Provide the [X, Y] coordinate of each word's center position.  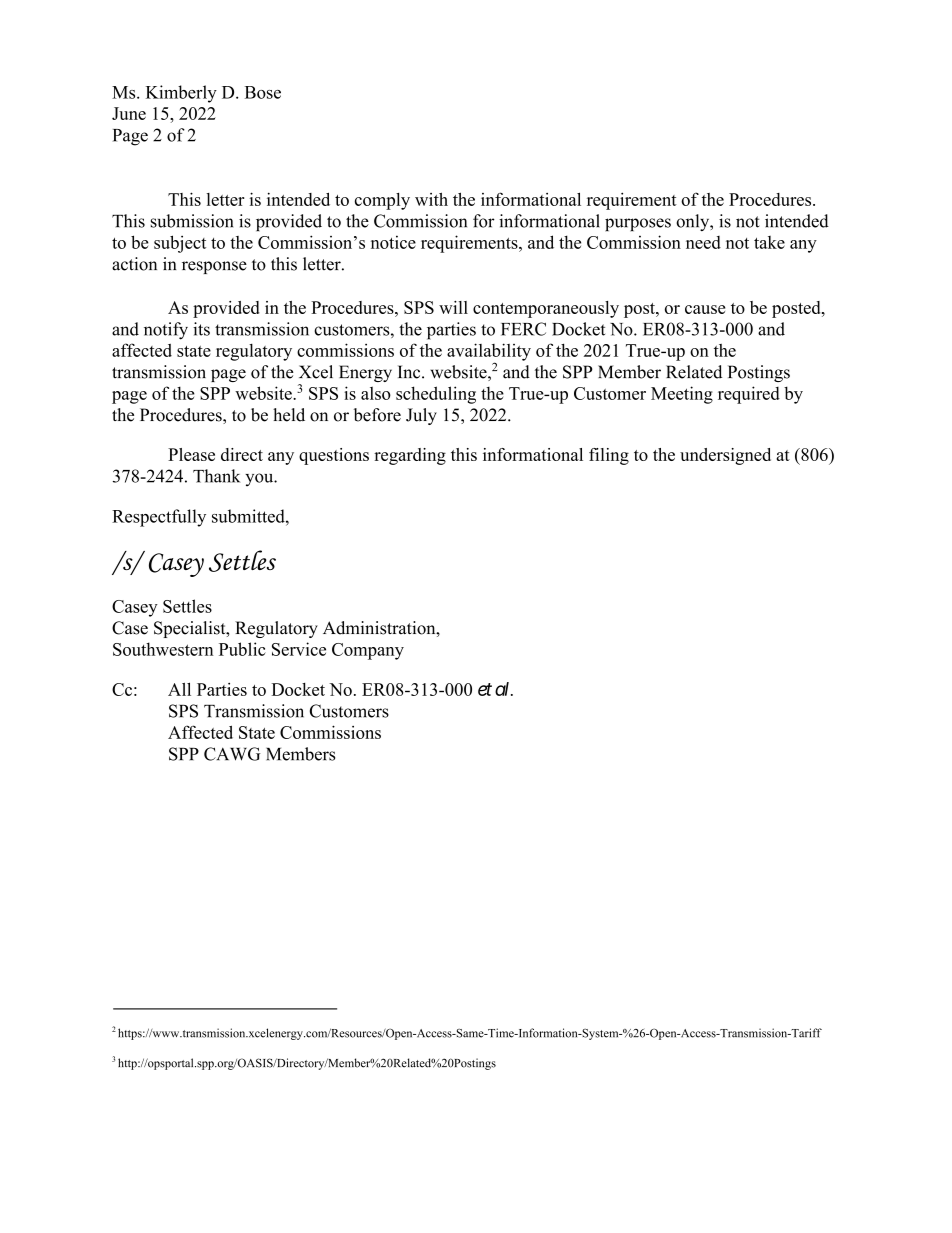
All [179, 689]
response [214, 267]
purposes [638, 224]
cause [705, 309]
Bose [263, 92]
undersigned [725, 456]
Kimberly [181, 94]
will [453, 307]
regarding [410, 456]
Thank [216, 476]
